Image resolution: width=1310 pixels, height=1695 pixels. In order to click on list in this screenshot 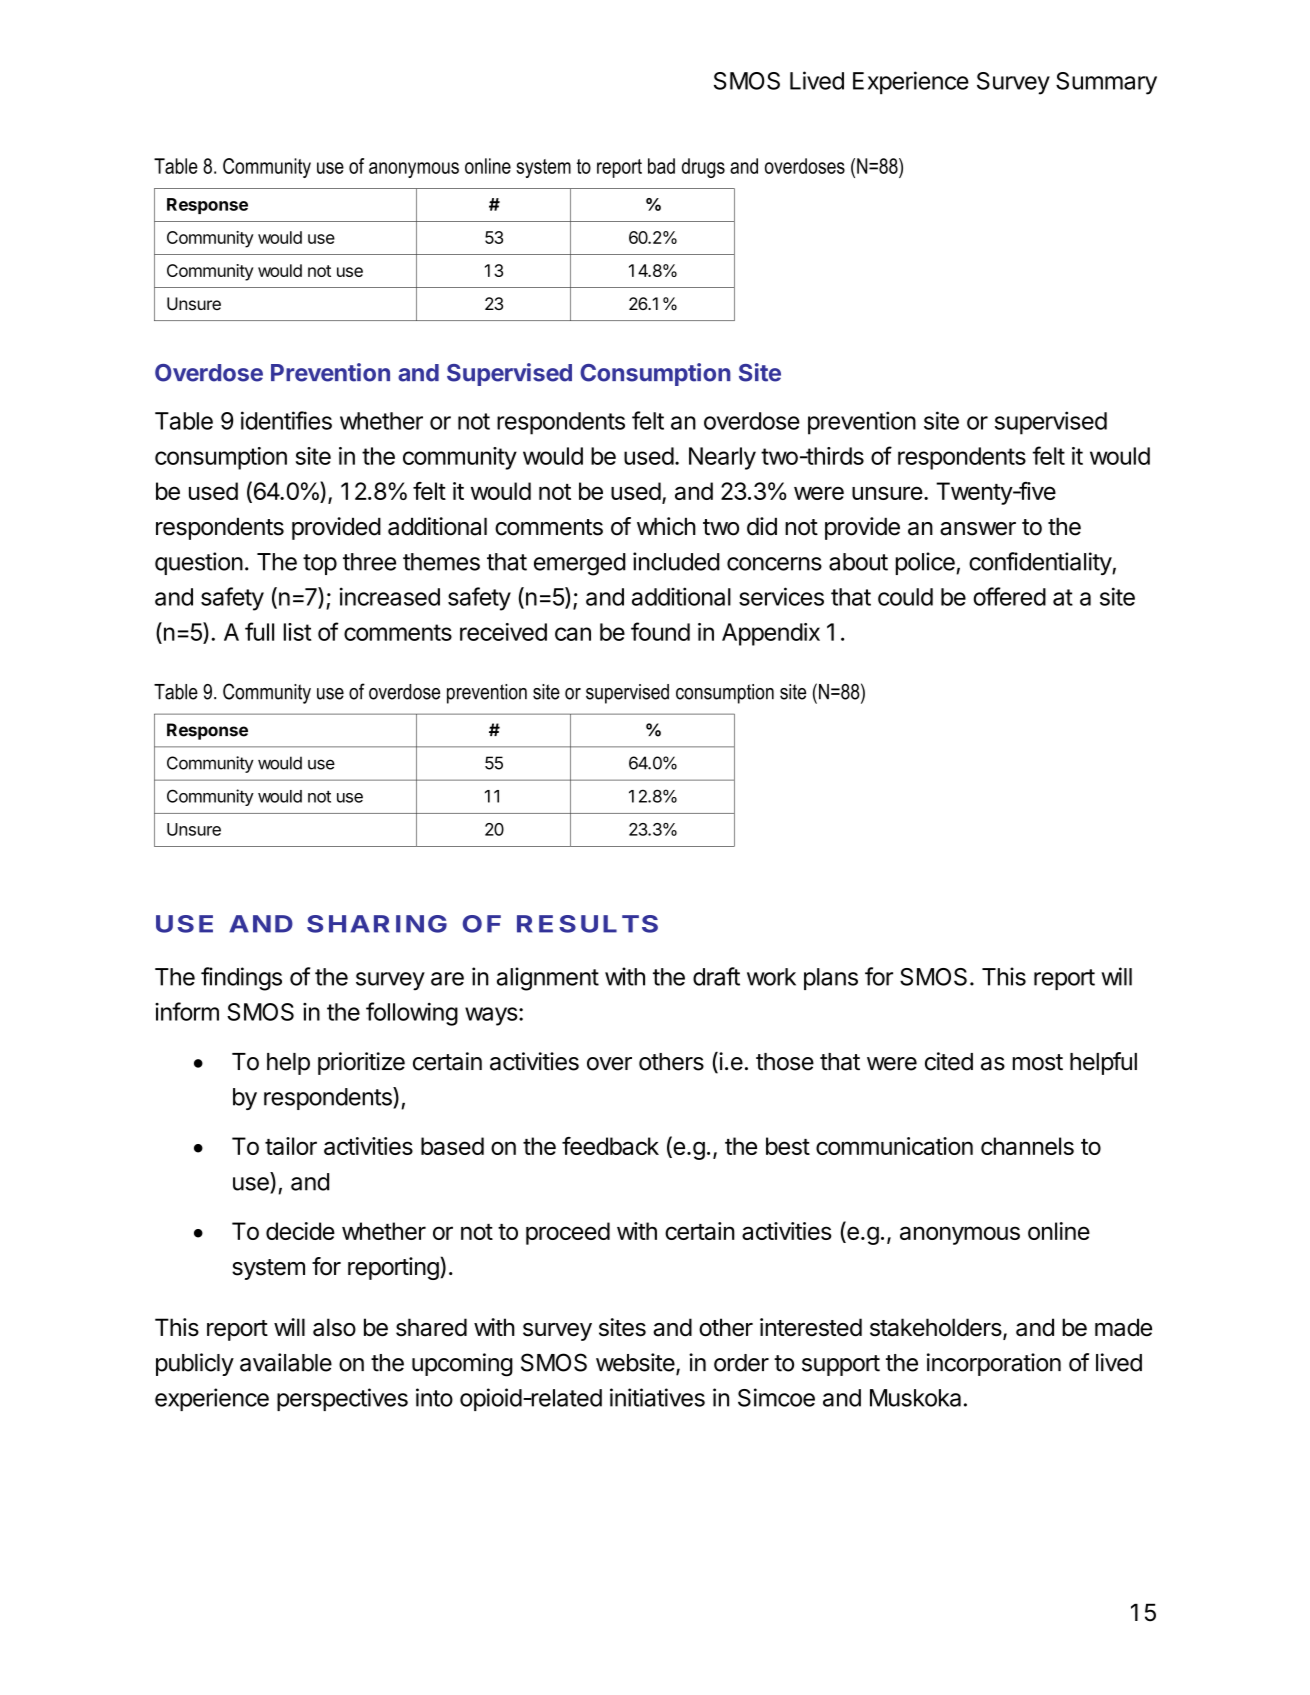, I will do `click(298, 632)`.
